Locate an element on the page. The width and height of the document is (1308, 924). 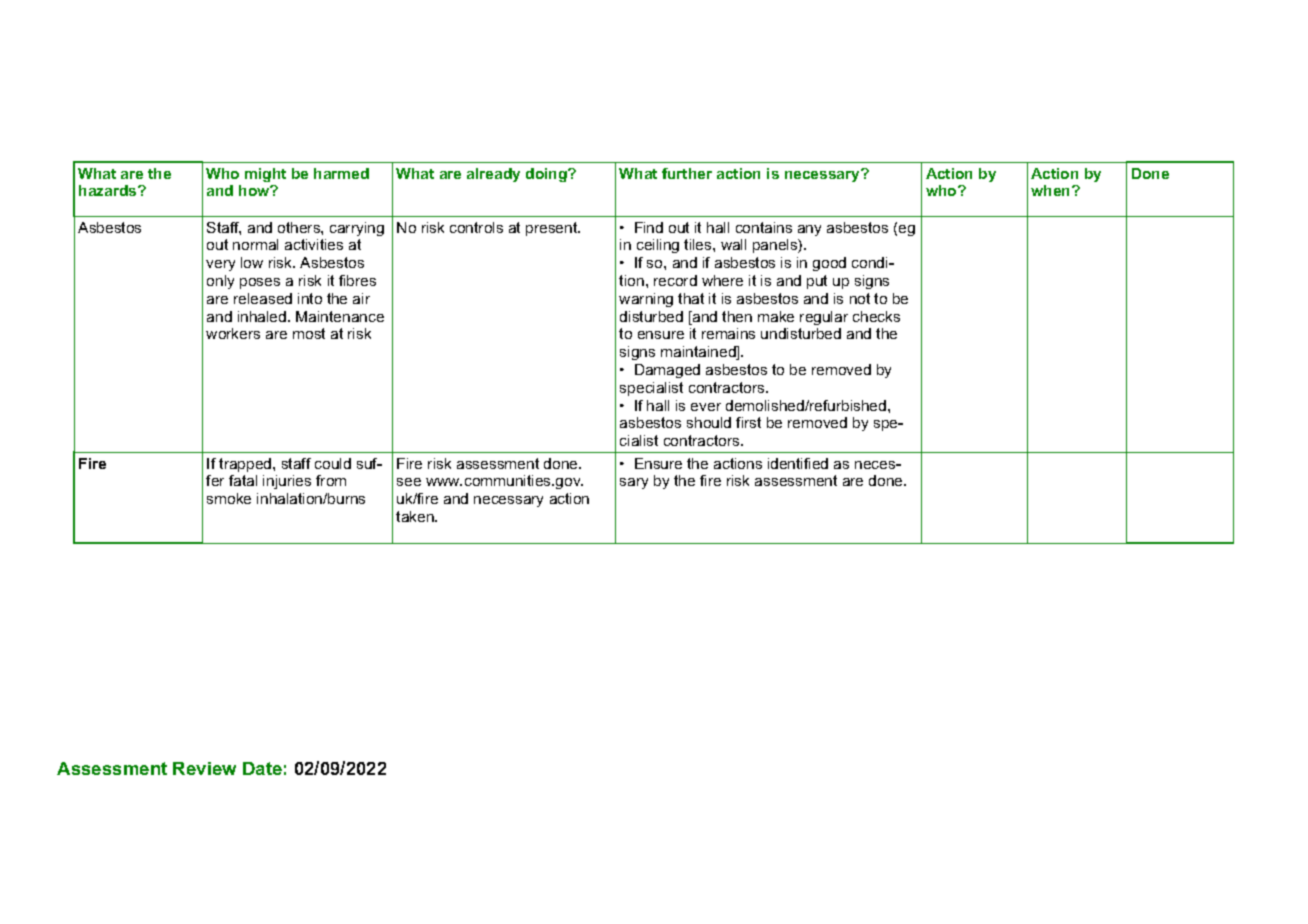
doing is located at coordinates (547, 175).
